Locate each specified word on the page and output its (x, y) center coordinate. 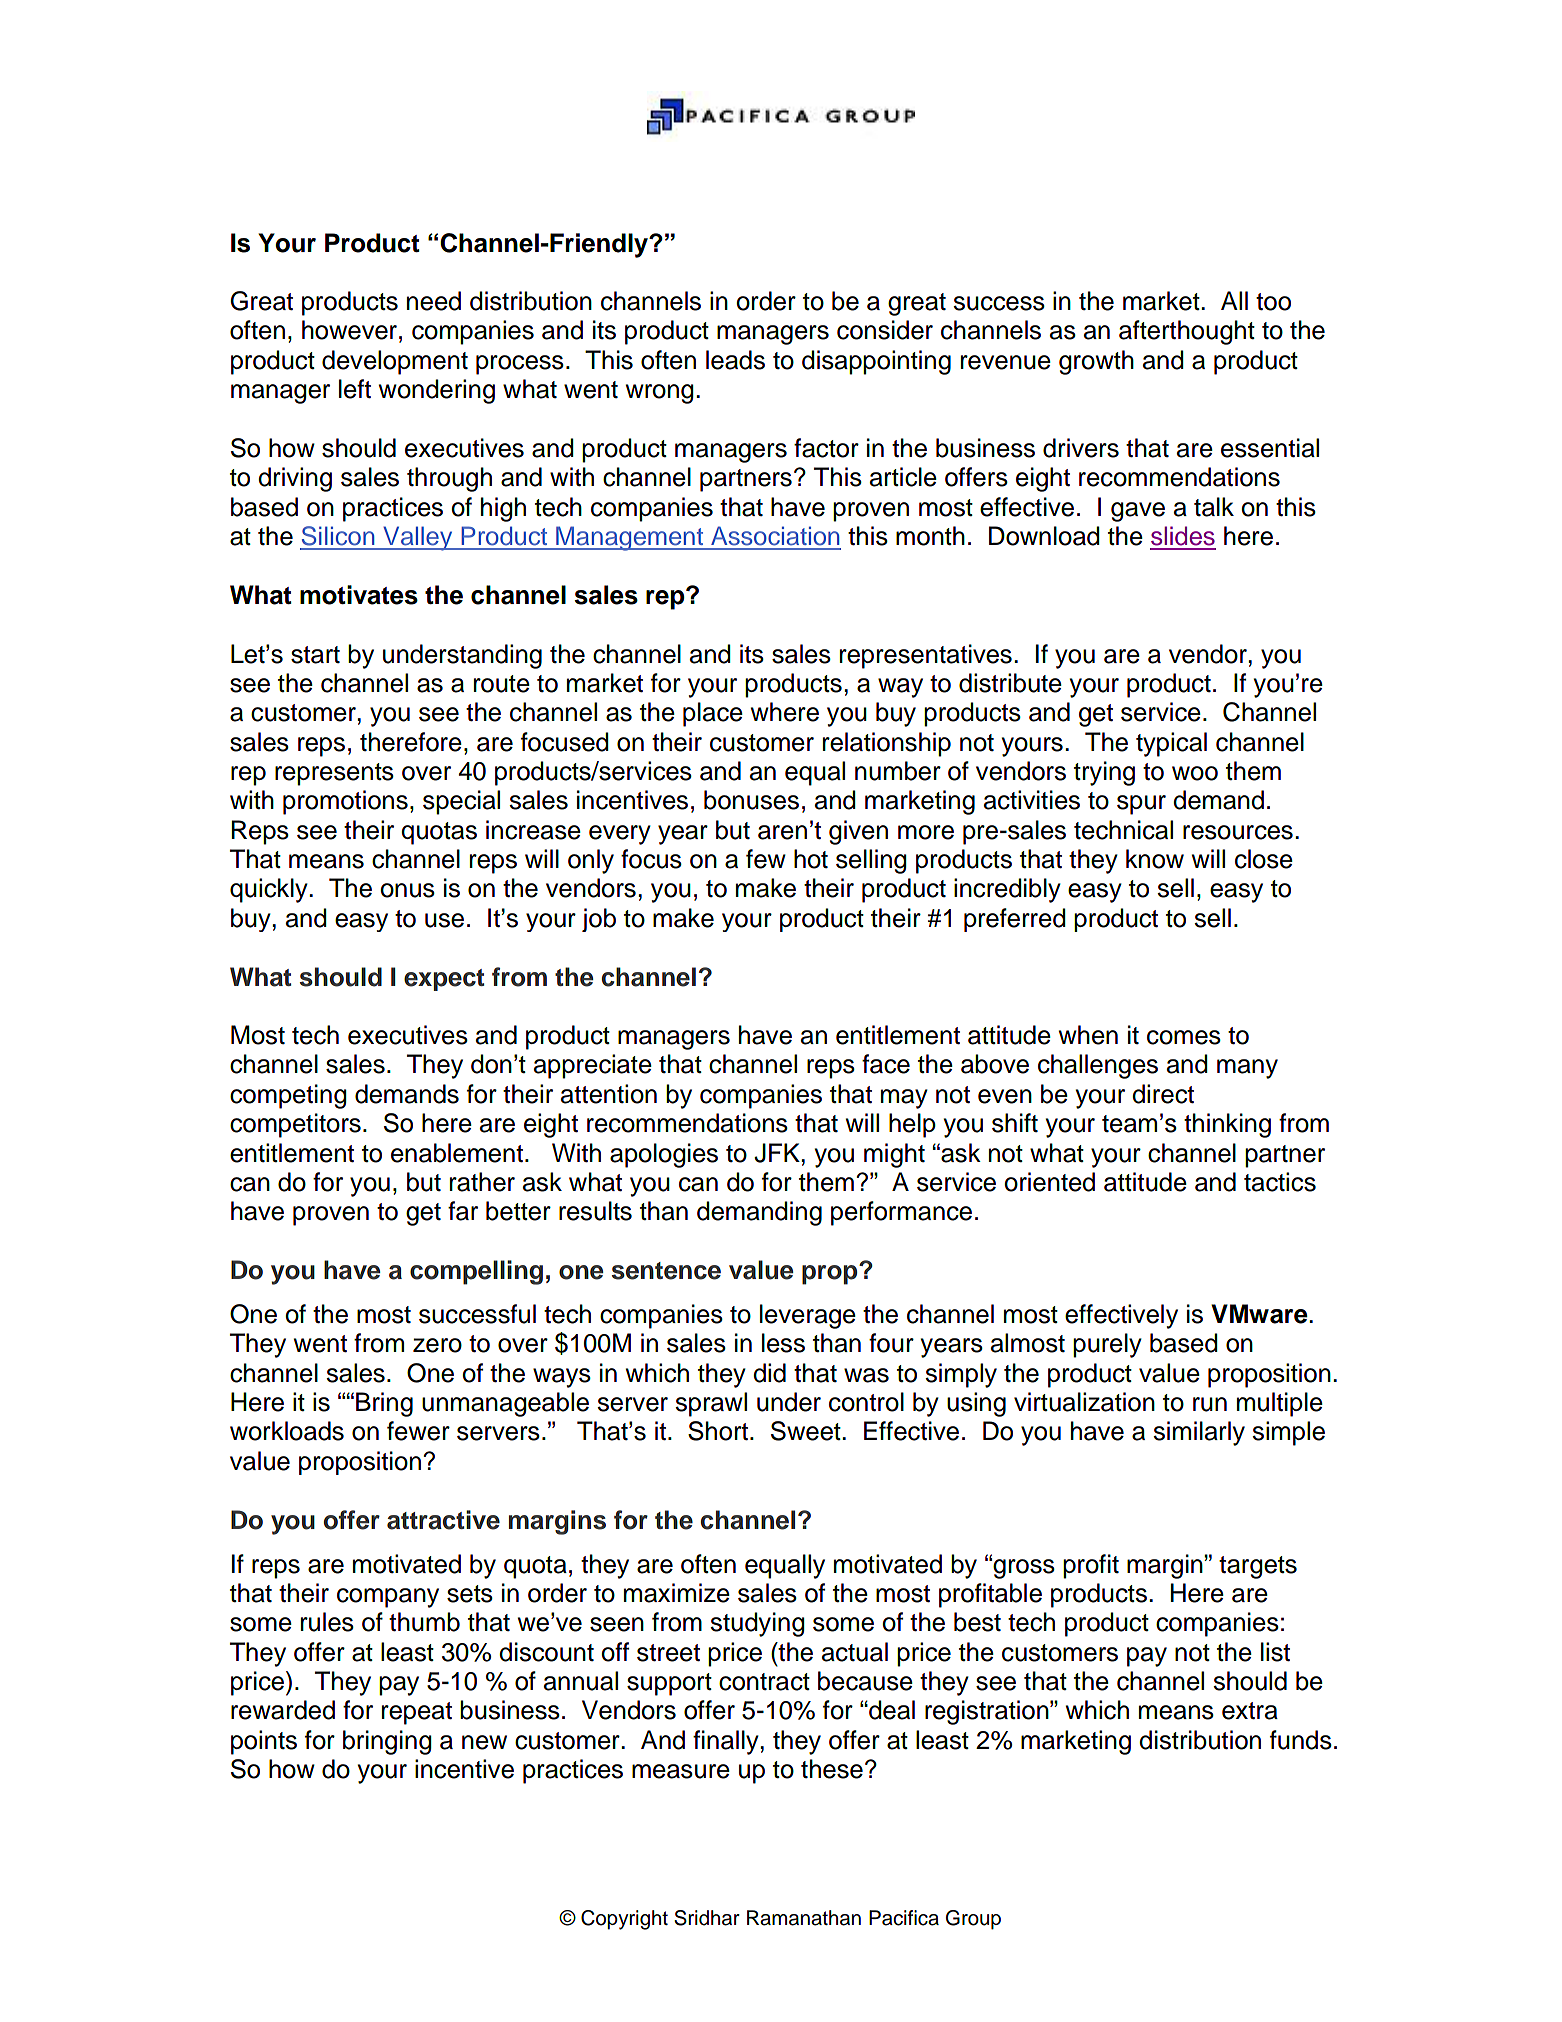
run (1210, 1404)
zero (437, 1345)
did (769, 1373)
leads (735, 360)
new (484, 1742)
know (1155, 859)
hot (811, 859)
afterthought (1187, 332)
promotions (345, 802)
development (395, 362)
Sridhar (707, 1918)
